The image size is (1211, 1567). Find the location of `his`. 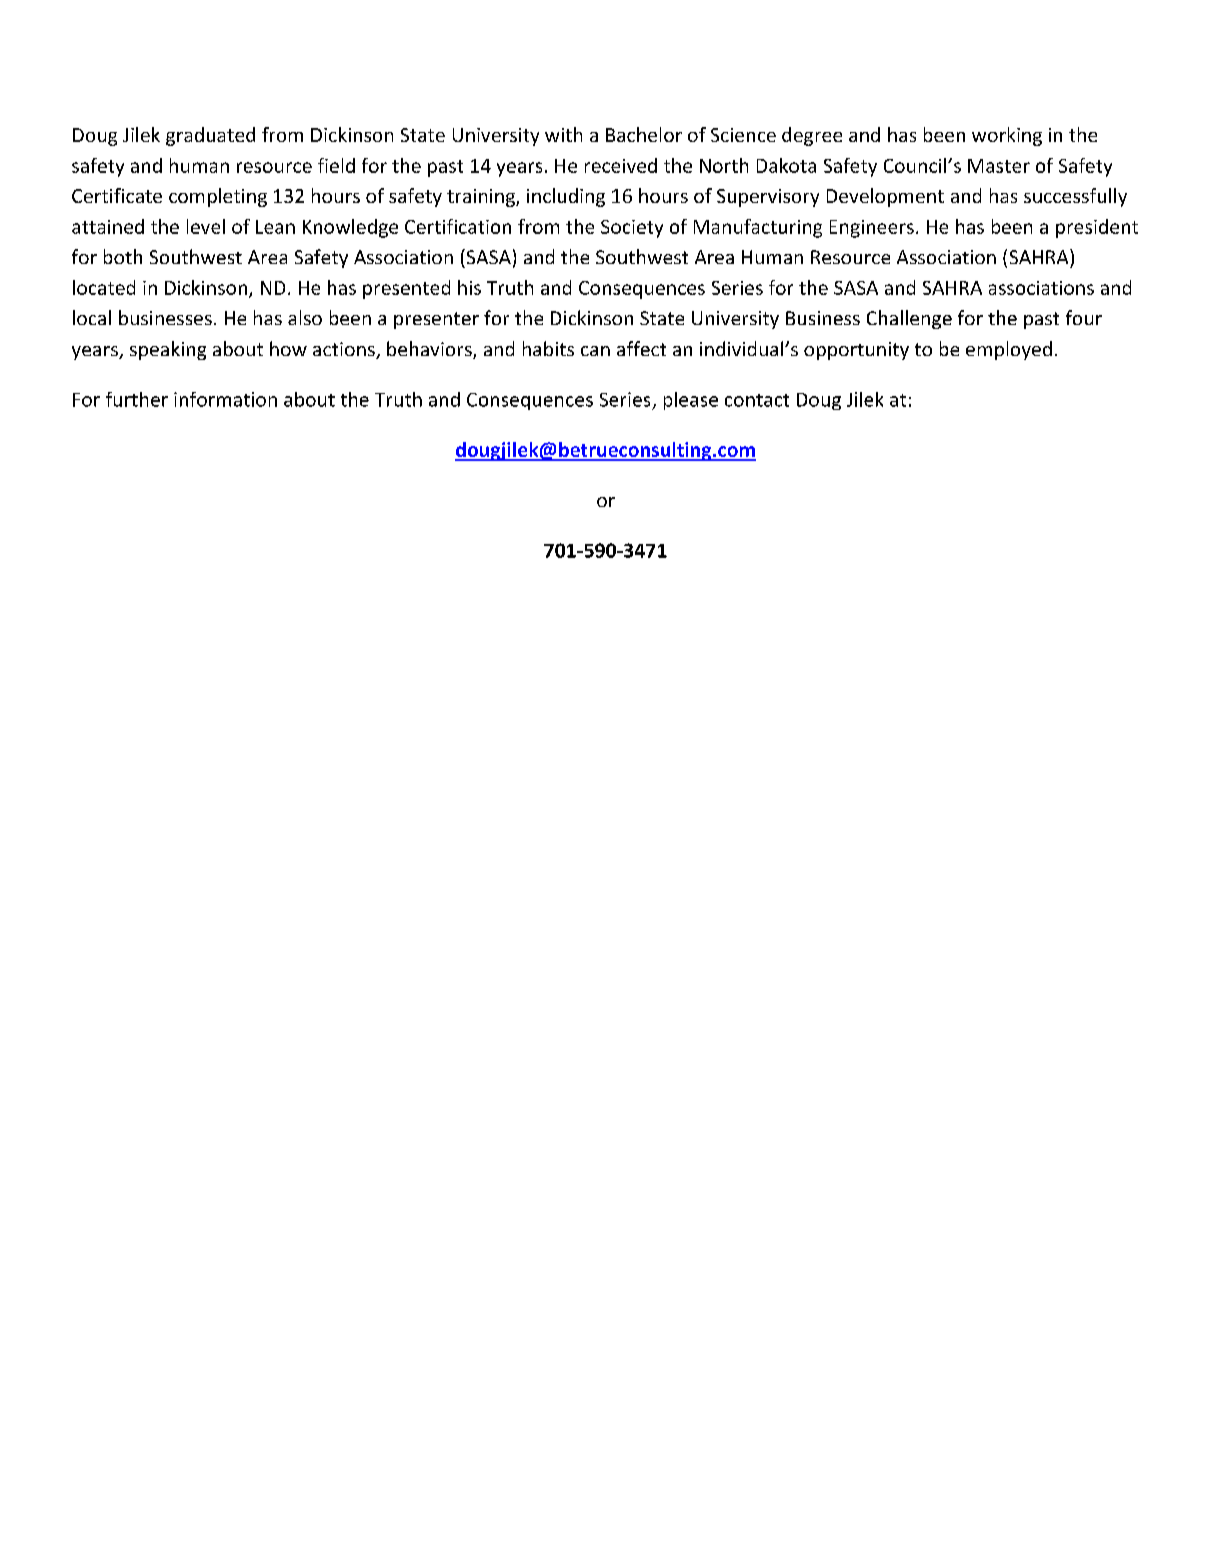

his is located at coordinates (469, 287).
